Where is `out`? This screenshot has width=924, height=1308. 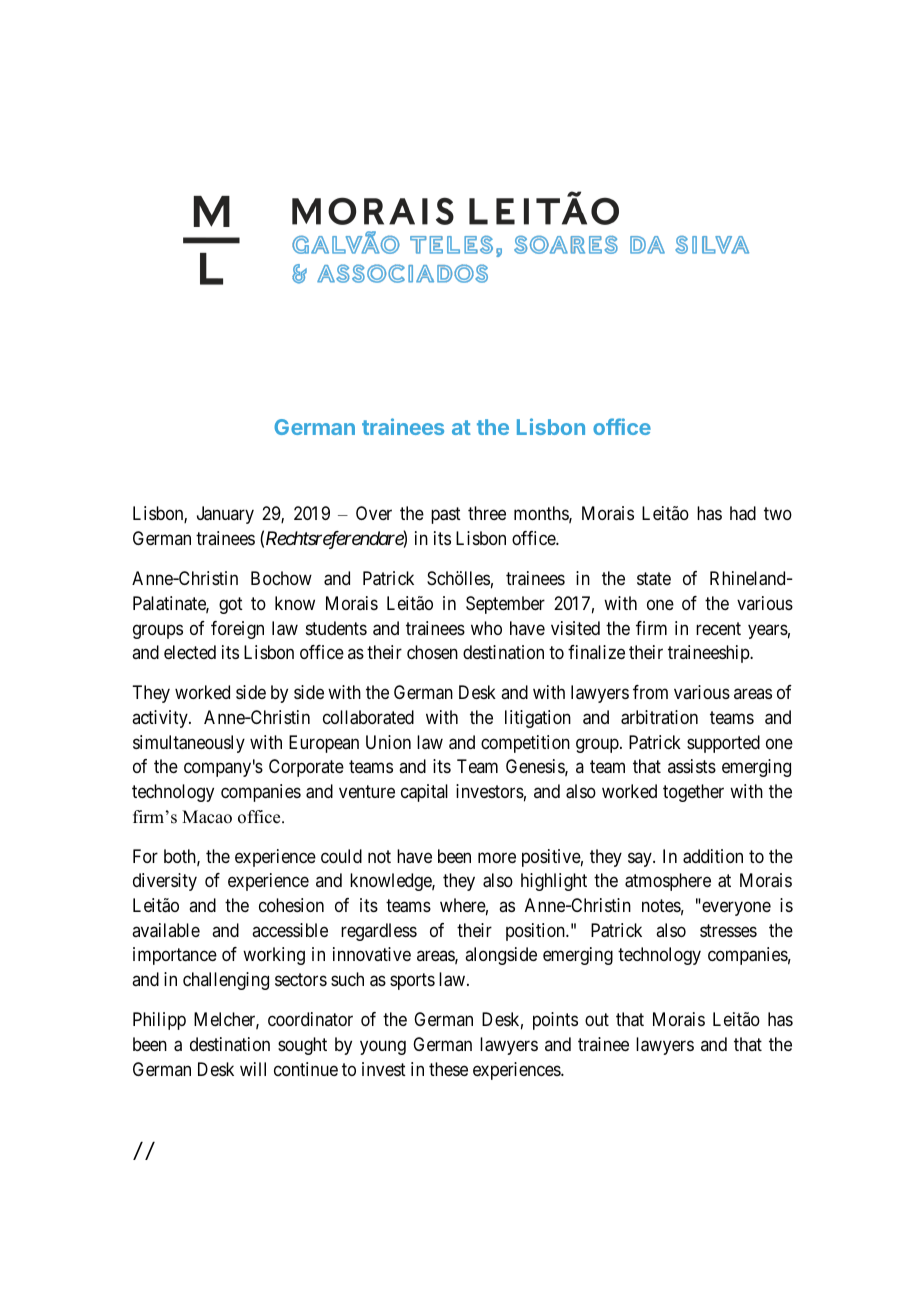
out is located at coordinates (597, 1020).
